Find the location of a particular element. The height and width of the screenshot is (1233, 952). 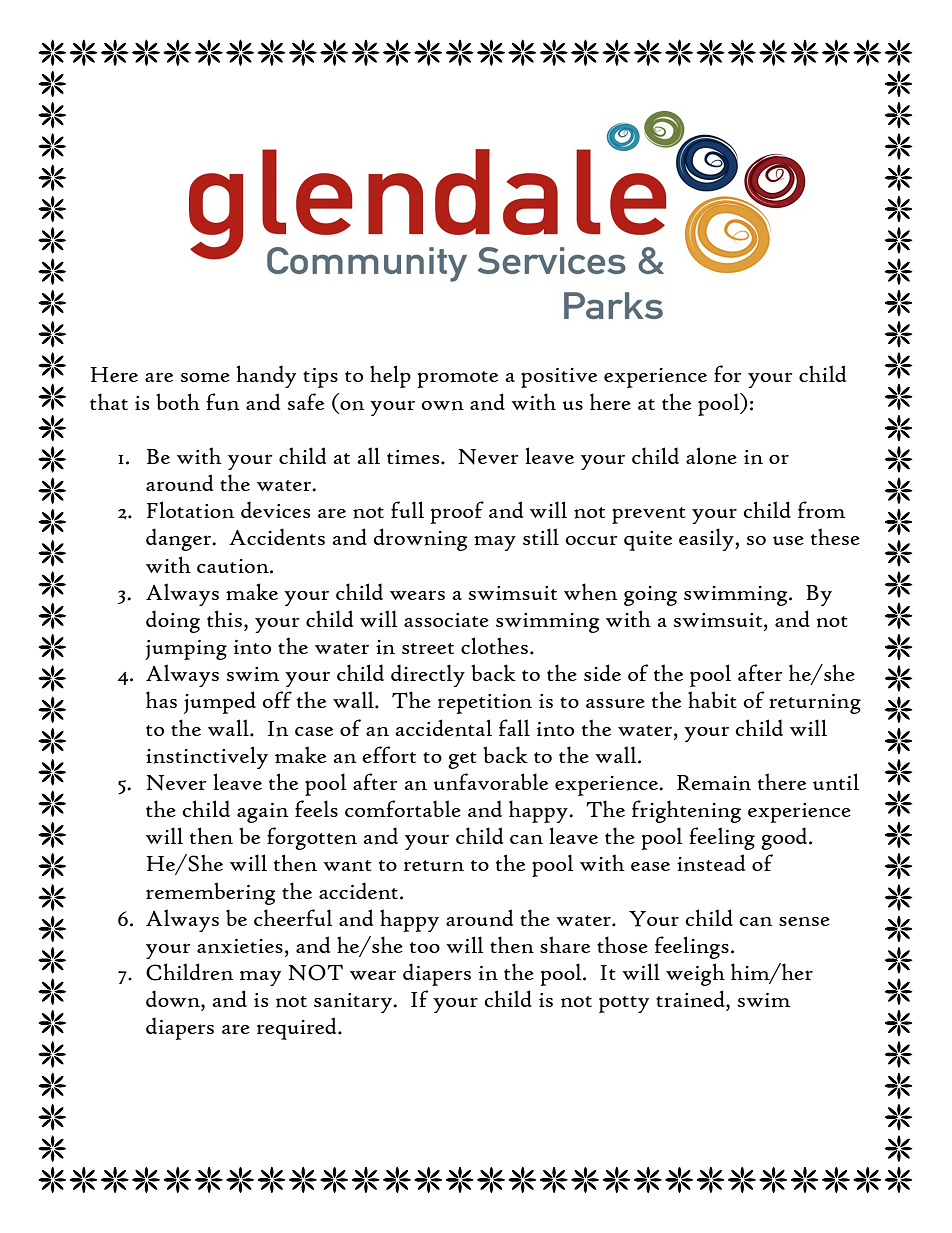

habit is located at coordinates (712, 699).
